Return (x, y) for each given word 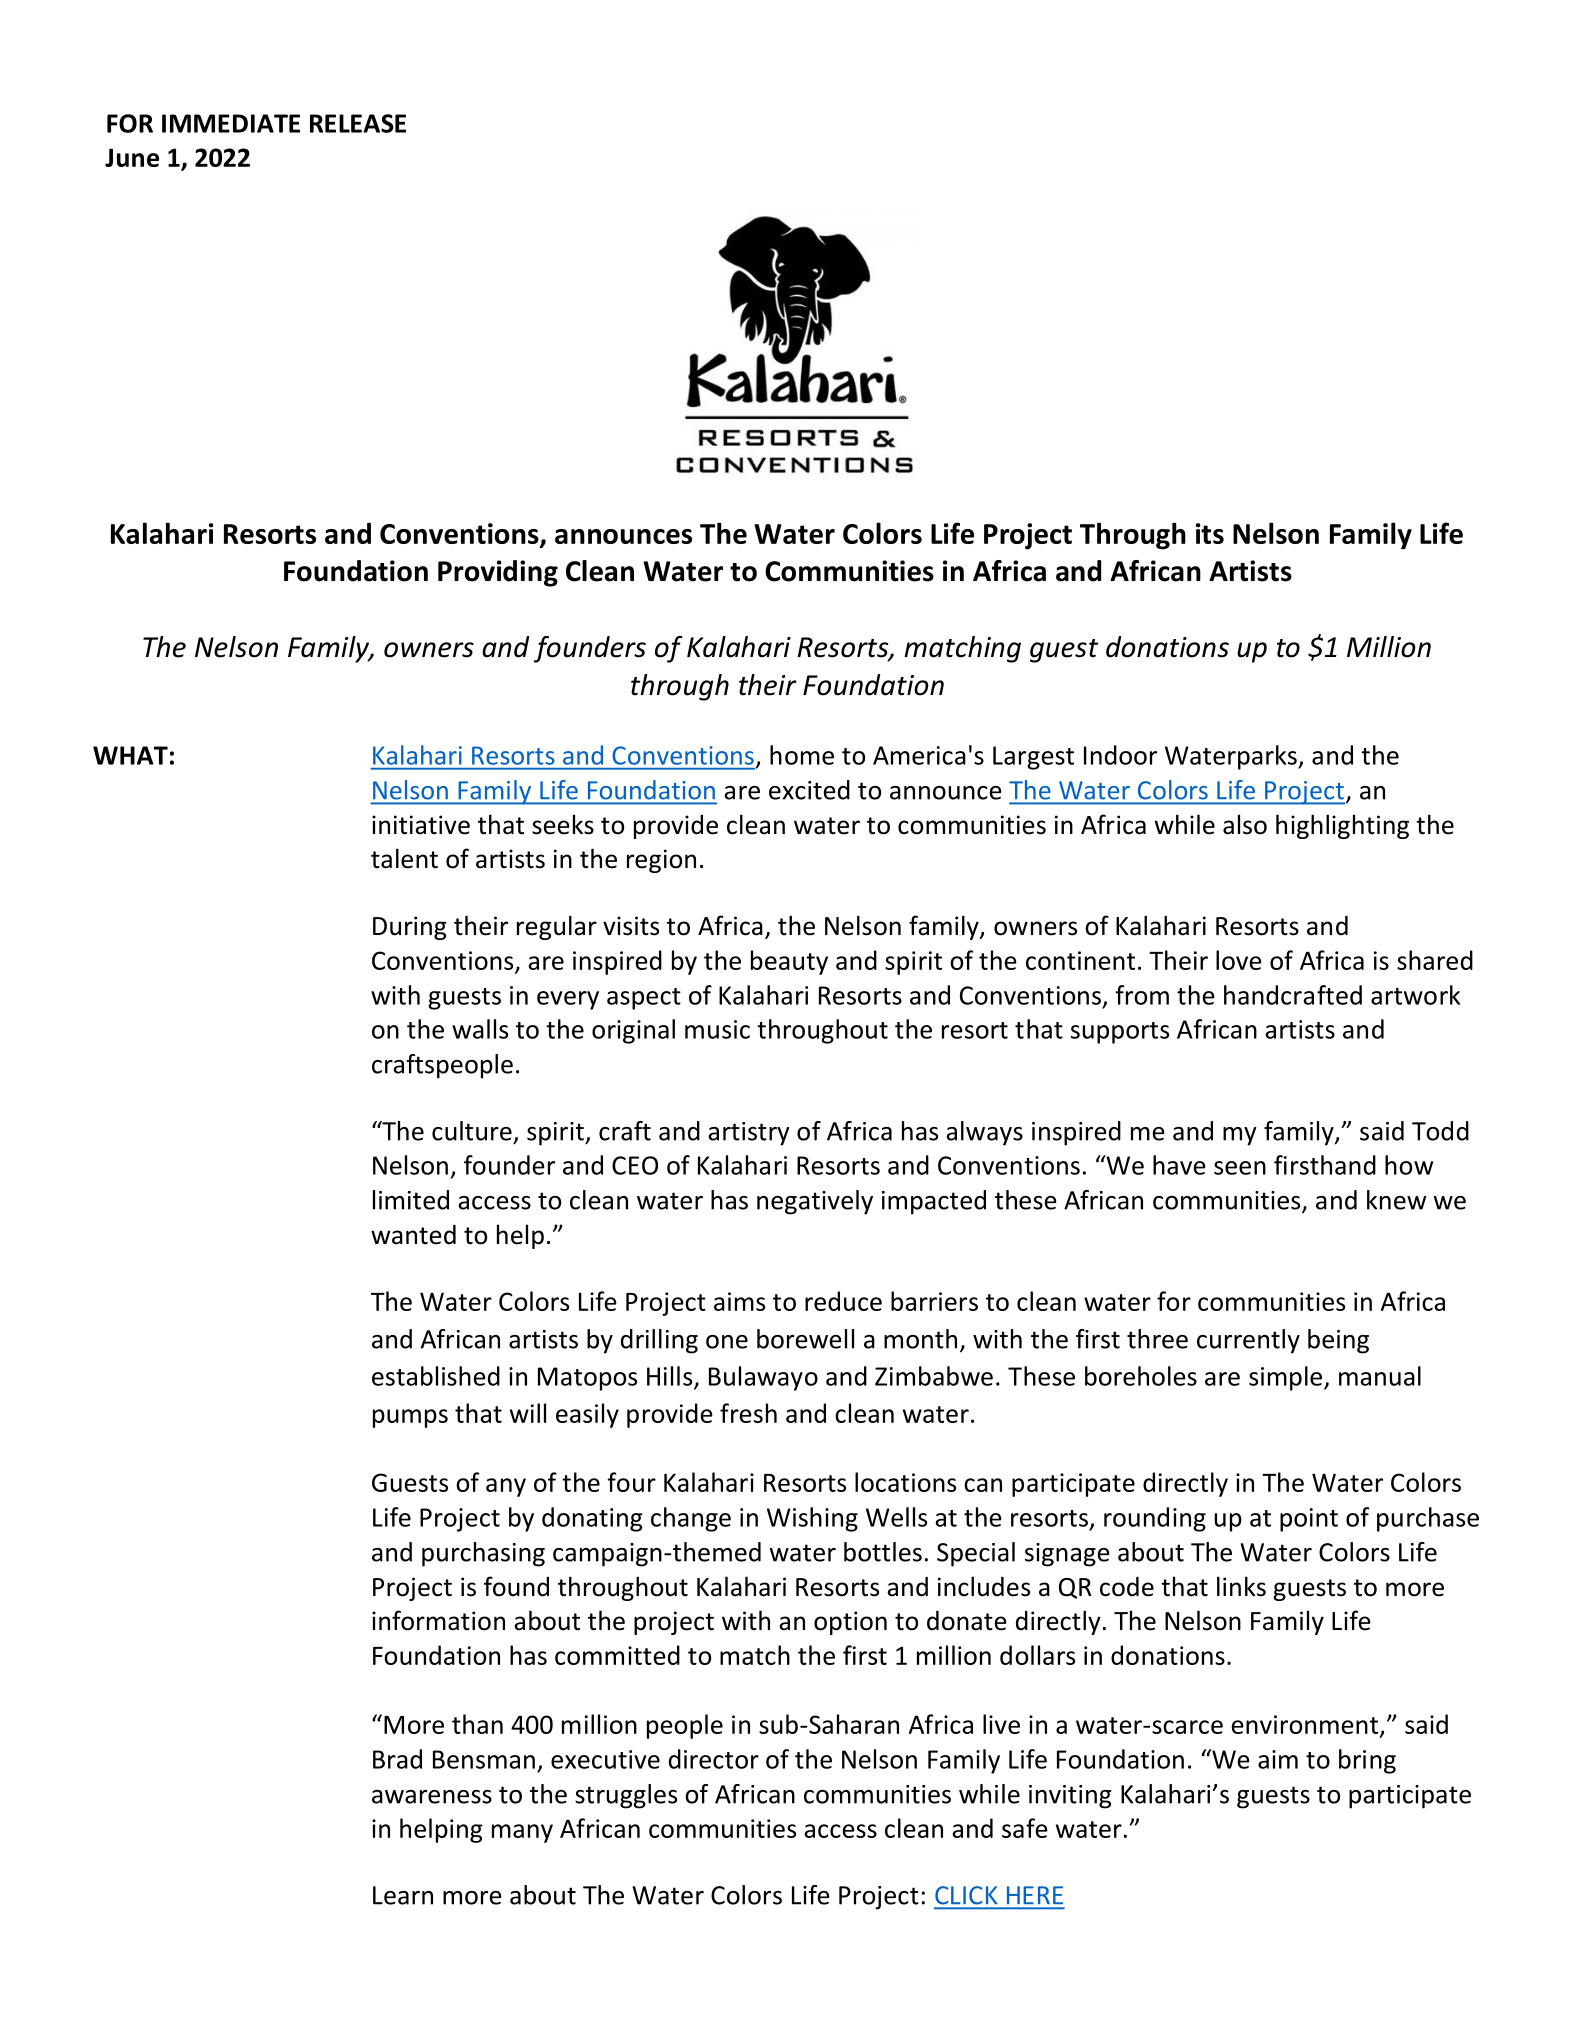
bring (1367, 1761)
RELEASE (358, 123)
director (714, 1759)
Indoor (1120, 755)
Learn (403, 1895)
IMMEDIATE (231, 123)
